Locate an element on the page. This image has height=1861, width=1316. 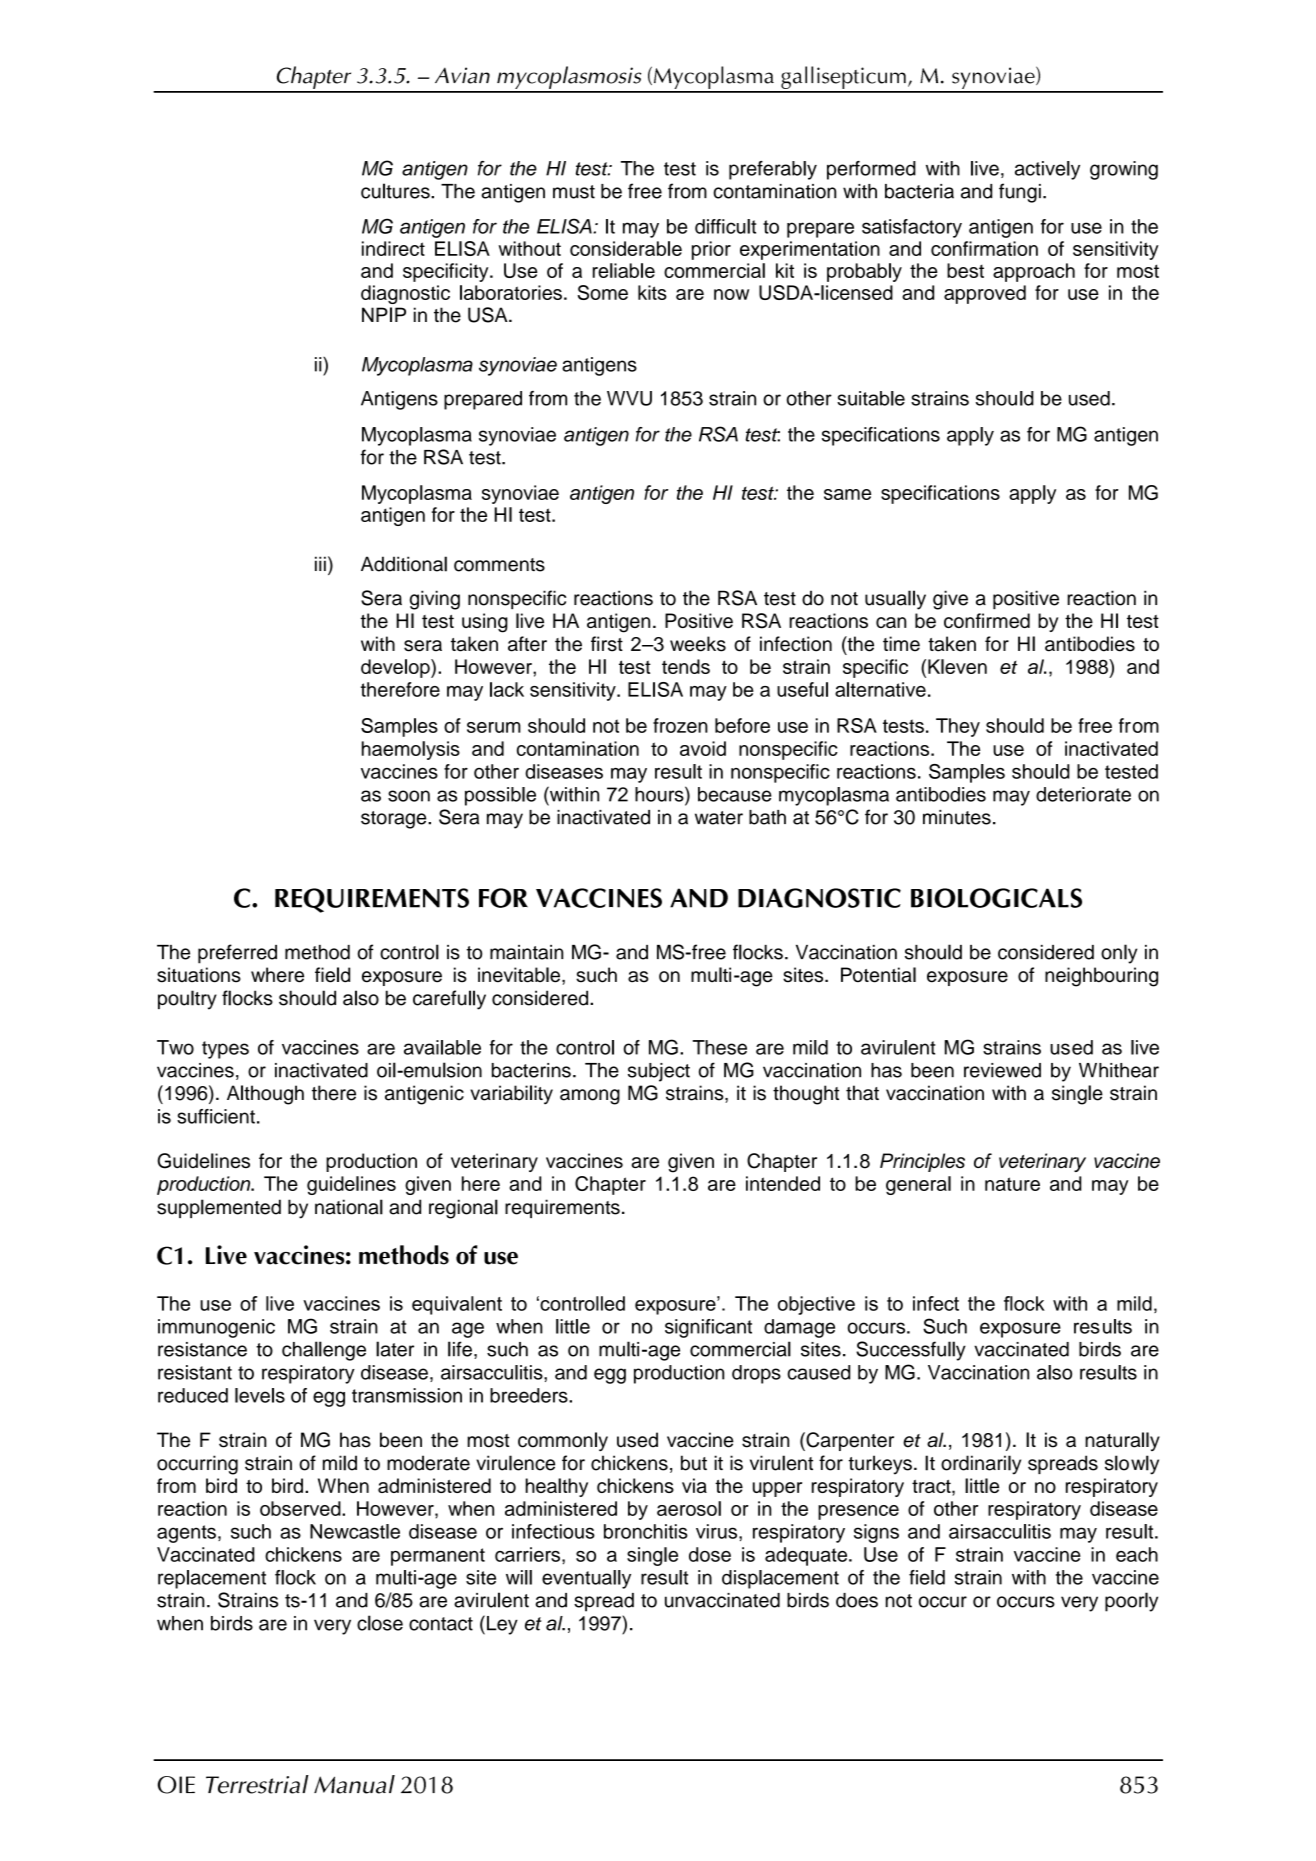
types is located at coordinates (225, 1050).
